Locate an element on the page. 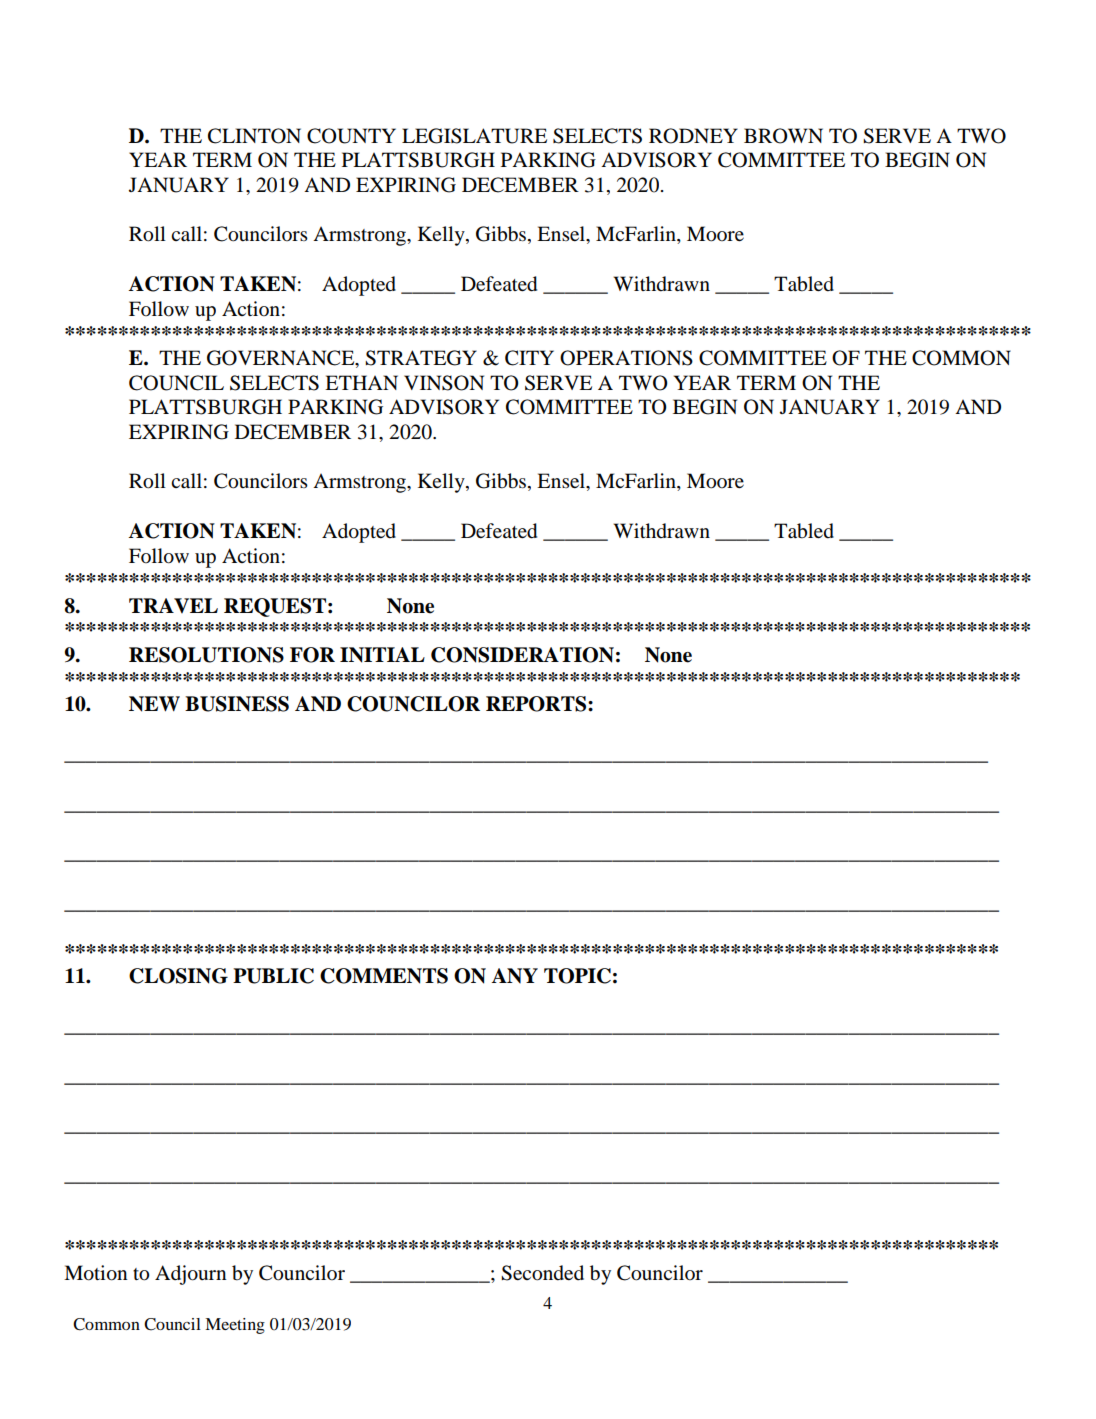 The width and height of the document is (1096, 1419). CLINTON is located at coordinates (254, 136).
